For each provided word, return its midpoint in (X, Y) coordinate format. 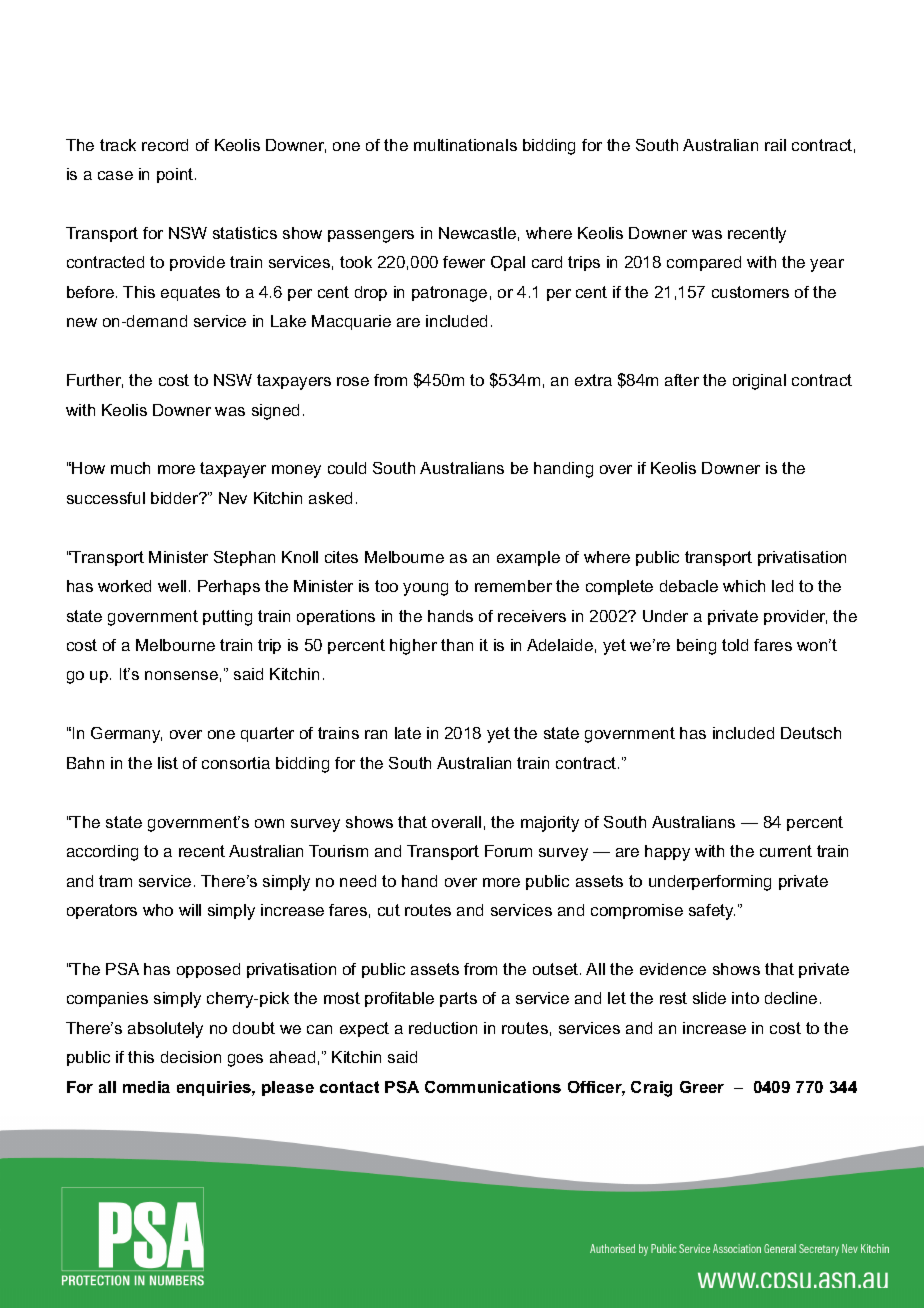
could (347, 468)
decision (191, 1057)
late (408, 733)
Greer (702, 1087)
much (130, 468)
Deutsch (811, 733)
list (168, 763)
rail (775, 145)
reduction (443, 1028)
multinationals (465, 145)
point (176, 175)
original (759, 382)
